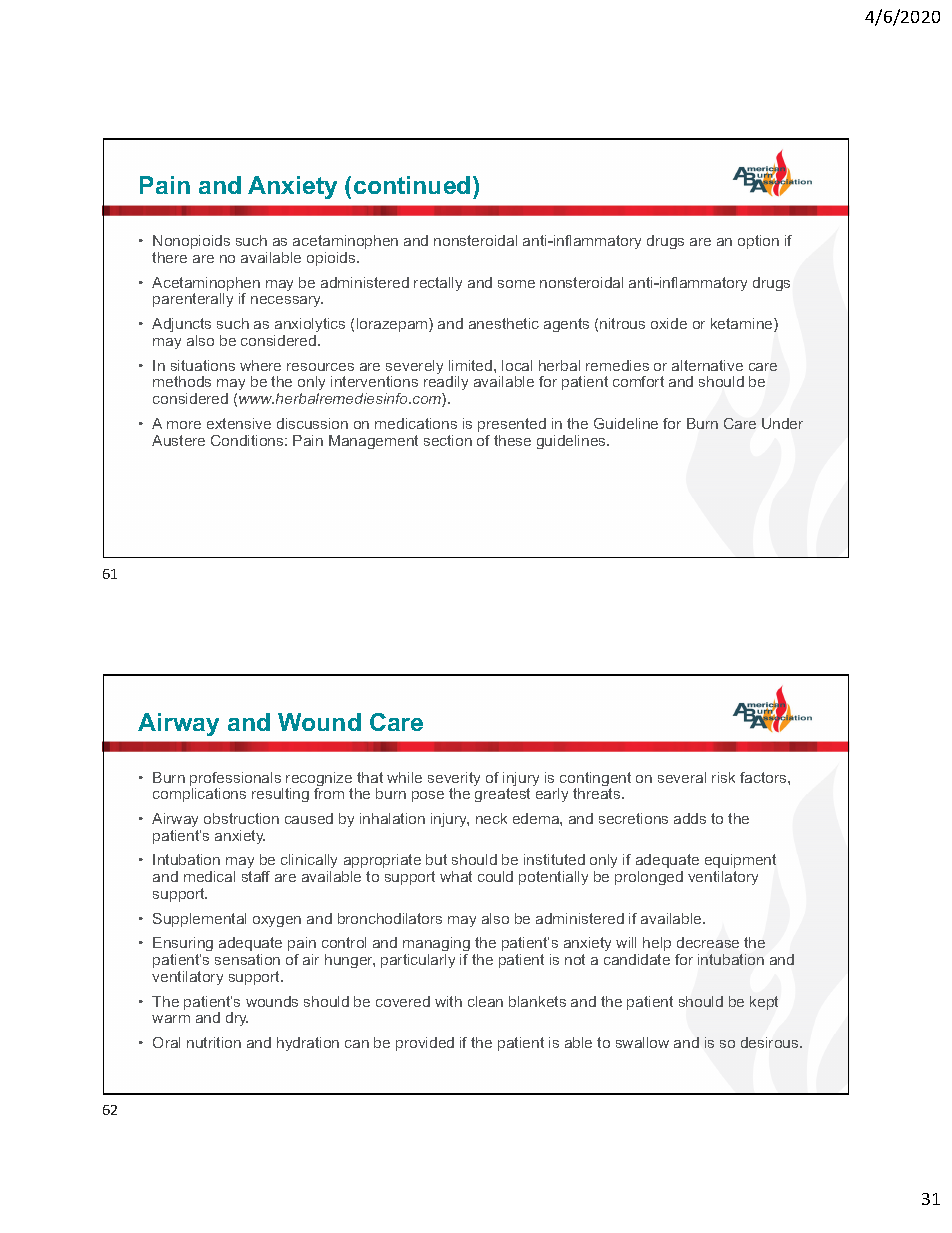 Image resolution: width=952 pixels, height=1233 pixels. Describe the element at coordinates (764, 1003) in the screenshot. I see `kept` at that location.
